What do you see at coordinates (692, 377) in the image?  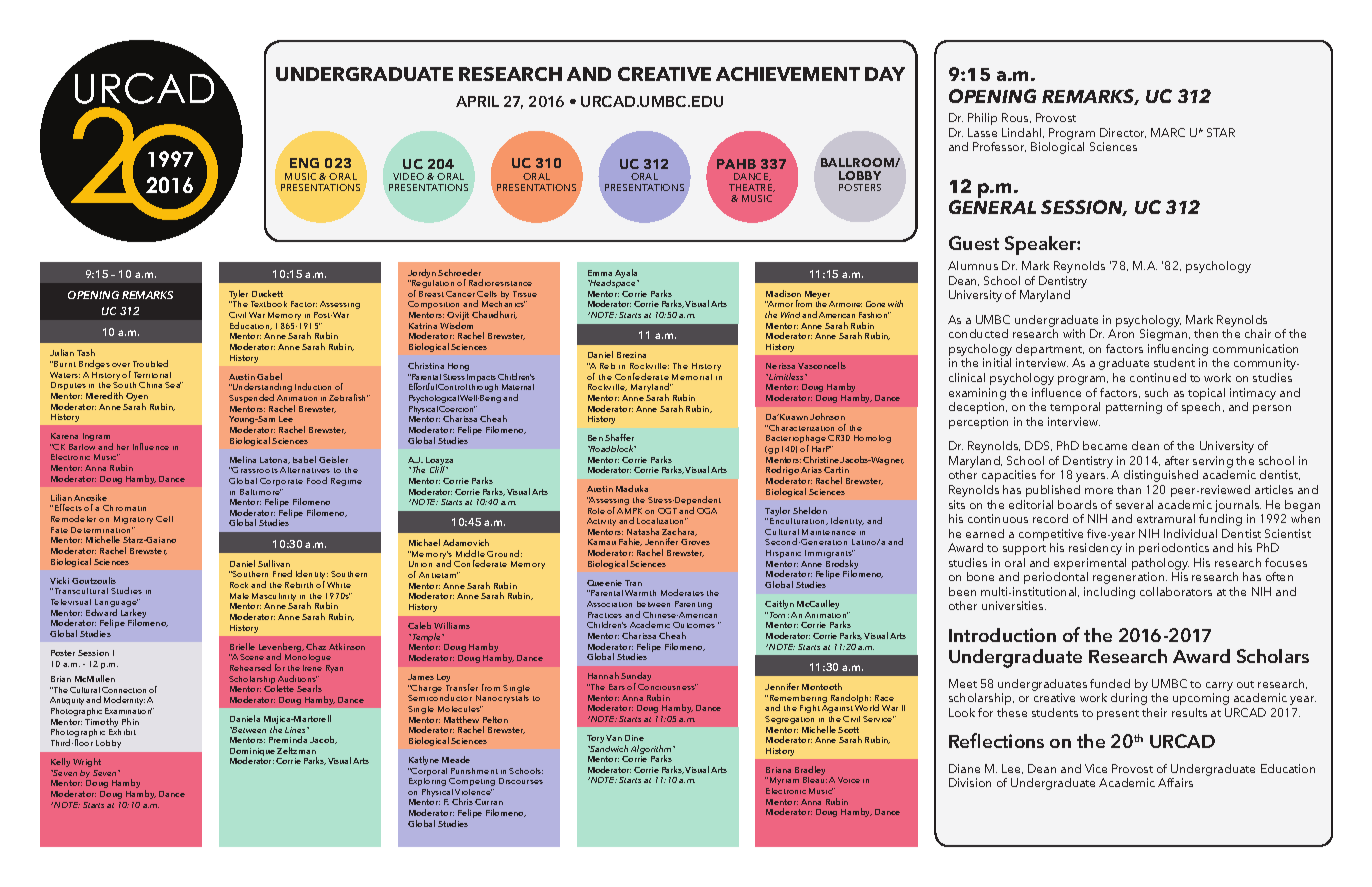 I see `Memorial` at bounding box center [692, 377].
